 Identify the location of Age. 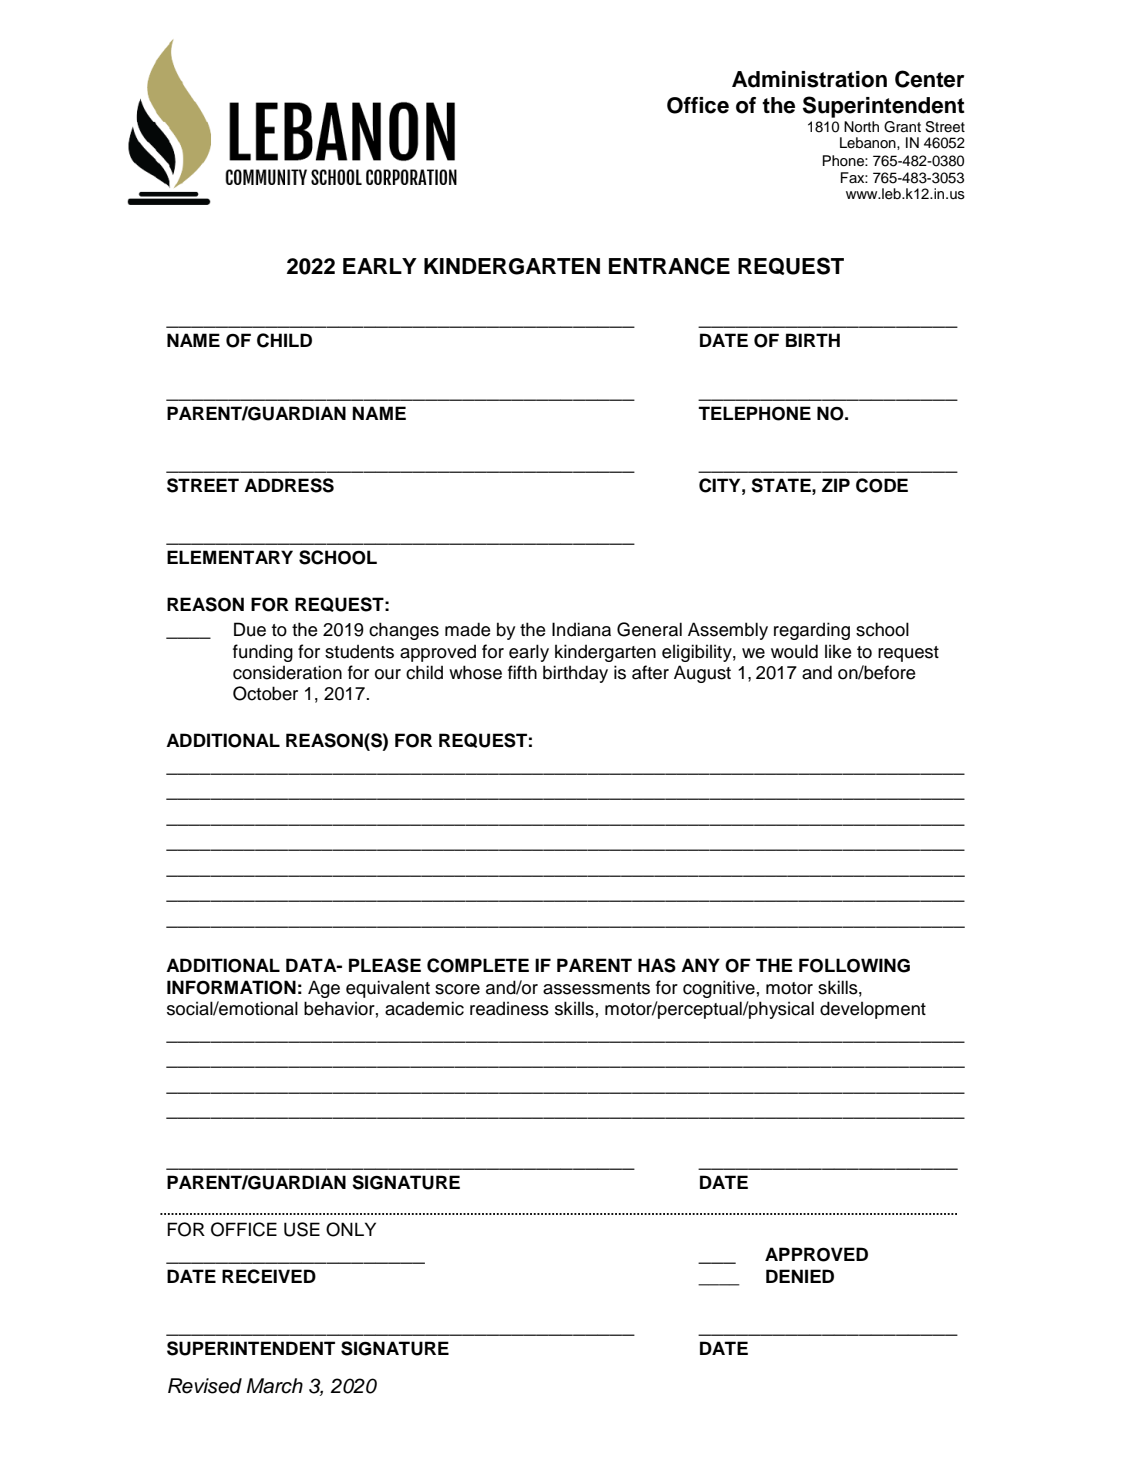
(324, 989).
